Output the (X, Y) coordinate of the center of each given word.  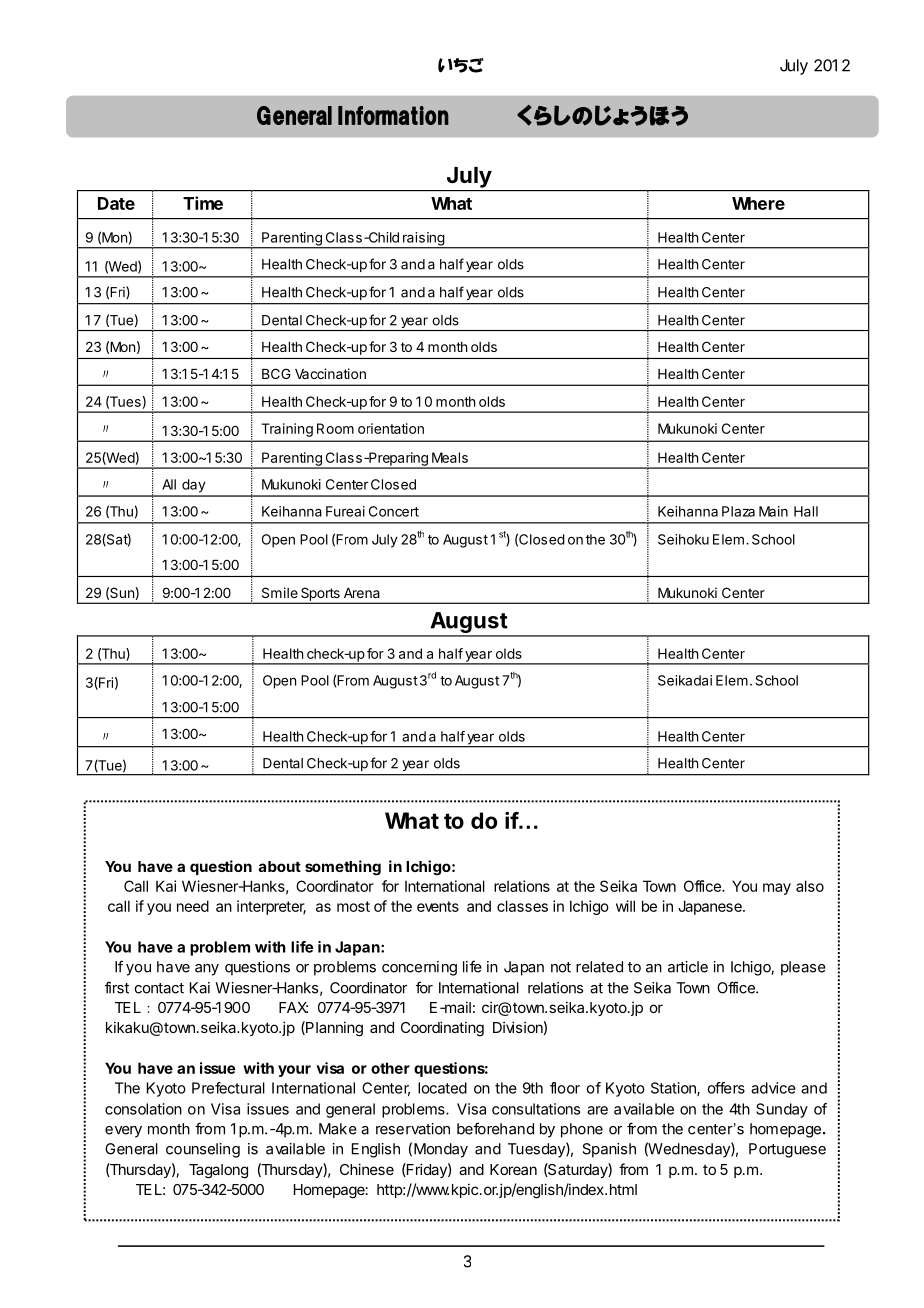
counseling (203, 1150)
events (438, 906)
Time (203, 203)
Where (758, 203)
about (280, 866)
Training (287, 430)
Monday (441, 1150)
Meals (450, 457)
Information (393, 115)
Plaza (738, 511)
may (777, 889)
